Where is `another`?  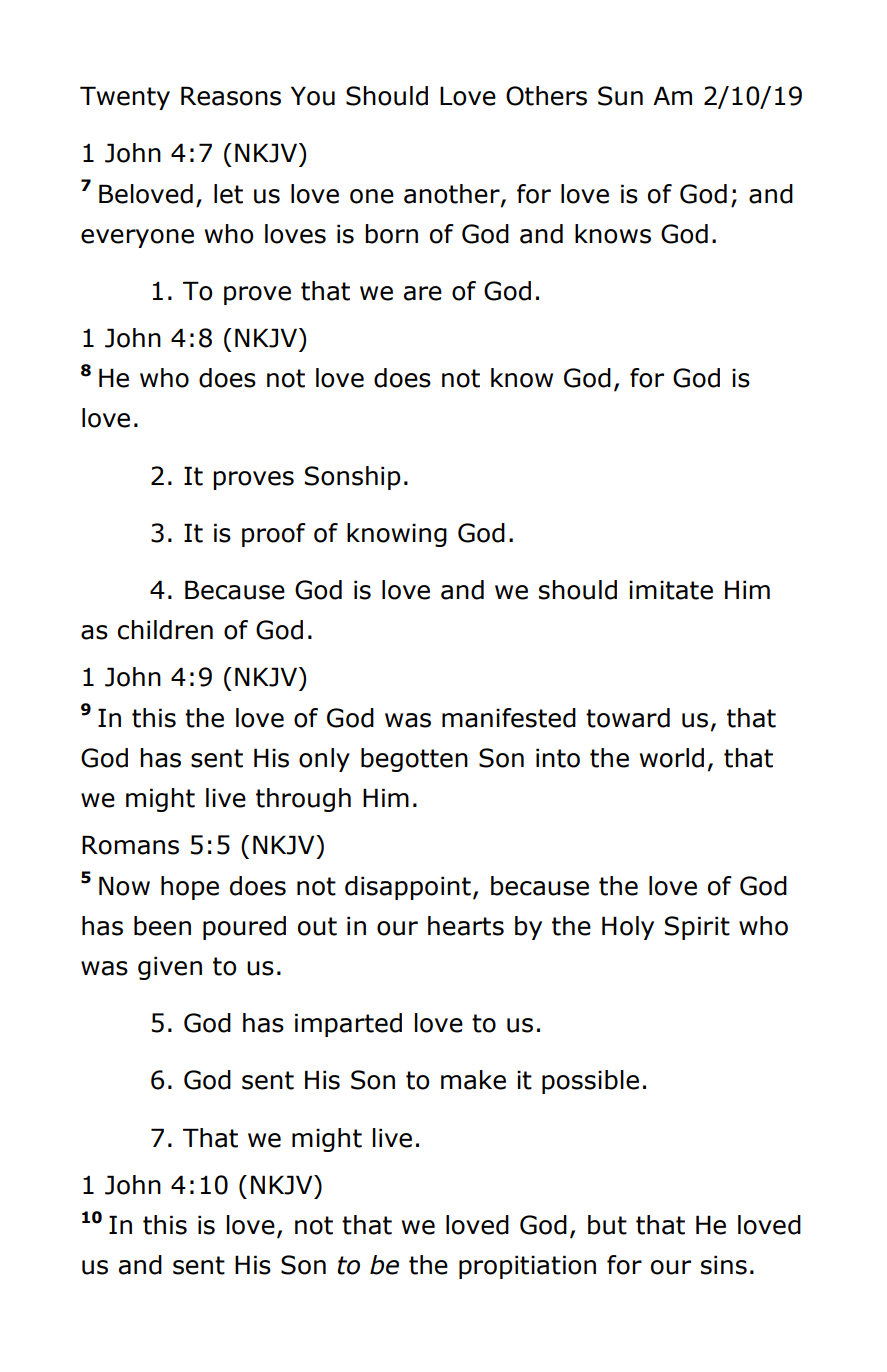
another is located at coordinates (453, 194).
